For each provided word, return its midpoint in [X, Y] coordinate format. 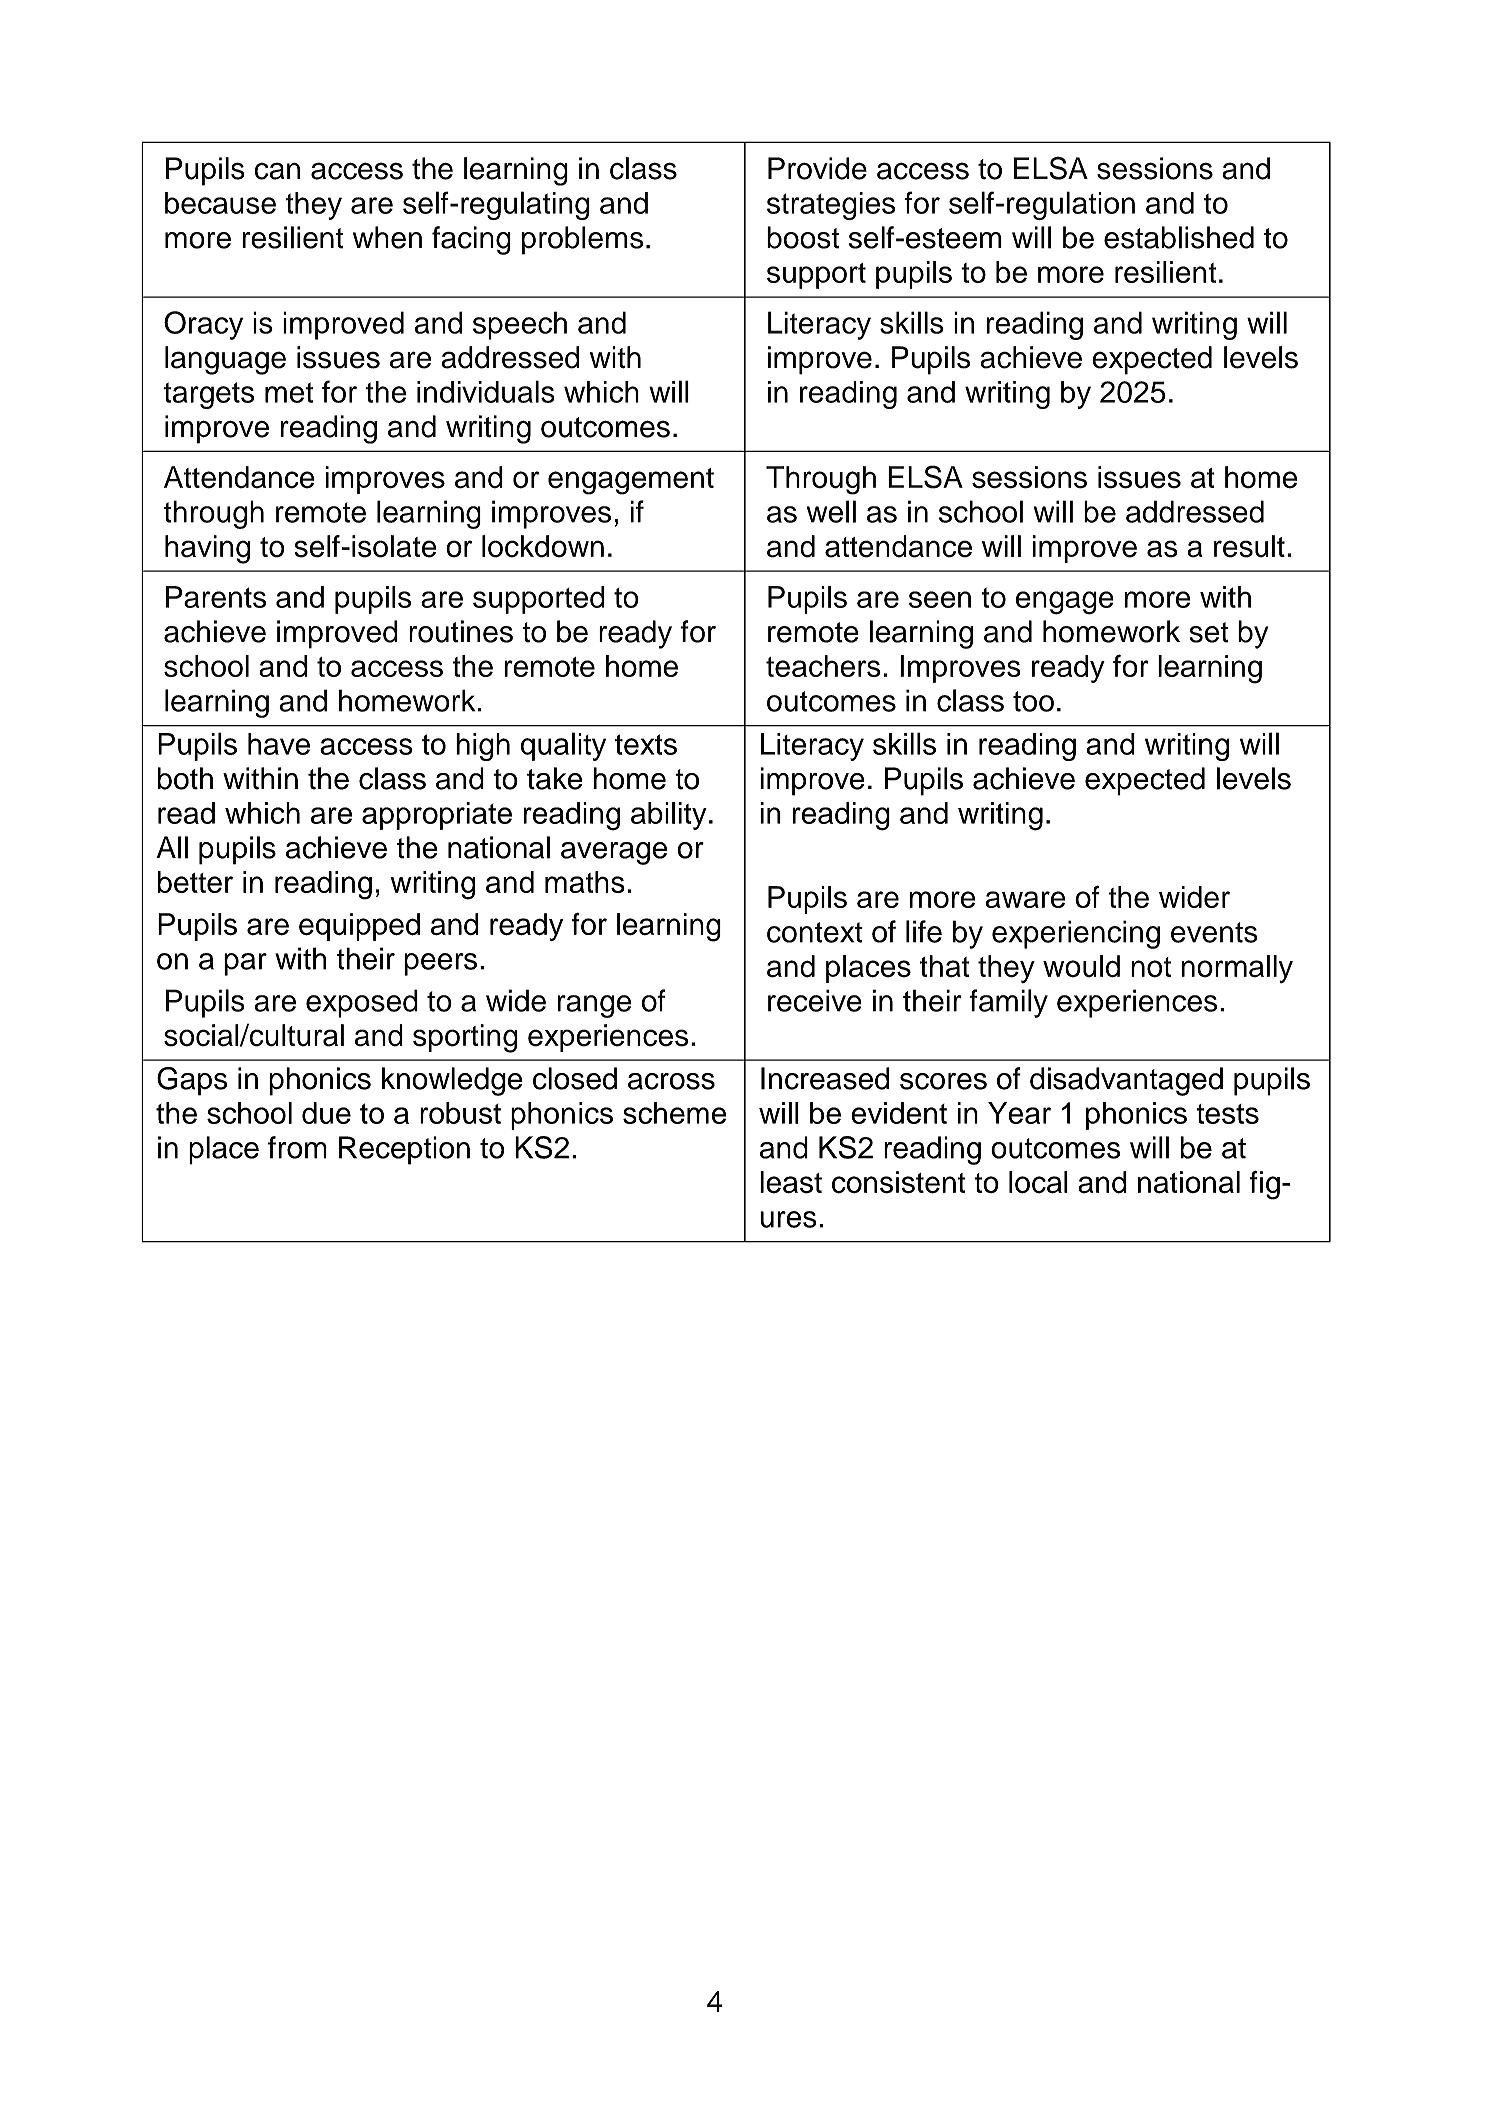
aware [1025, 899]
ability [669, 816]
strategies [831, 206]
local [1038, 1182]
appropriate [437, 816]
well [831, 511]
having [207, 549]
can [277, 171]
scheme [674, 1113]
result [1249, 546]
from [297, 1147]
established [1179, 237]
